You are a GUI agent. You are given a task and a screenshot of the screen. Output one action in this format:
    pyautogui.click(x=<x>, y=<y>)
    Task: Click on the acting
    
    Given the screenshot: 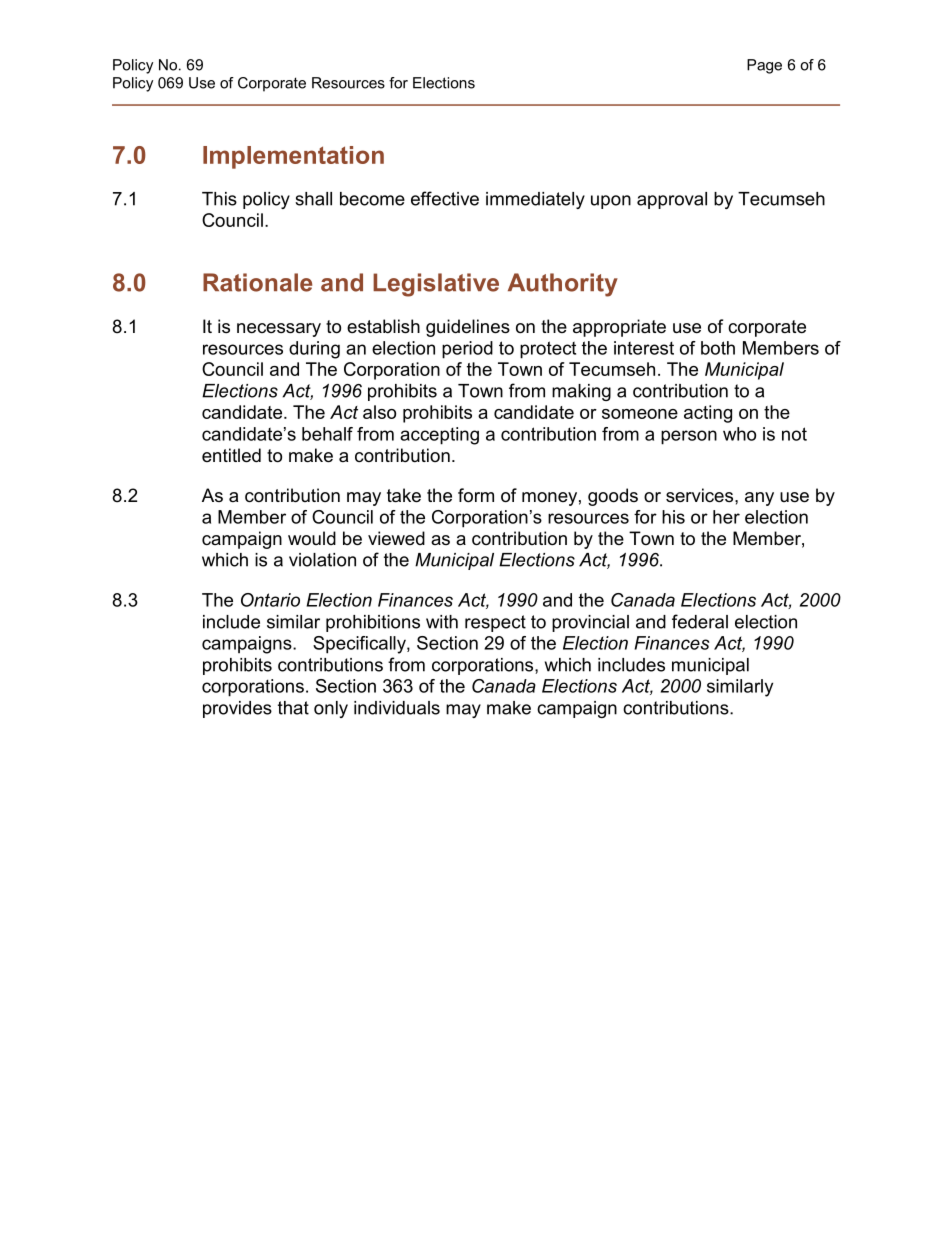 What is the action you would take?
    pyautogui.click(x=708, y=414)
